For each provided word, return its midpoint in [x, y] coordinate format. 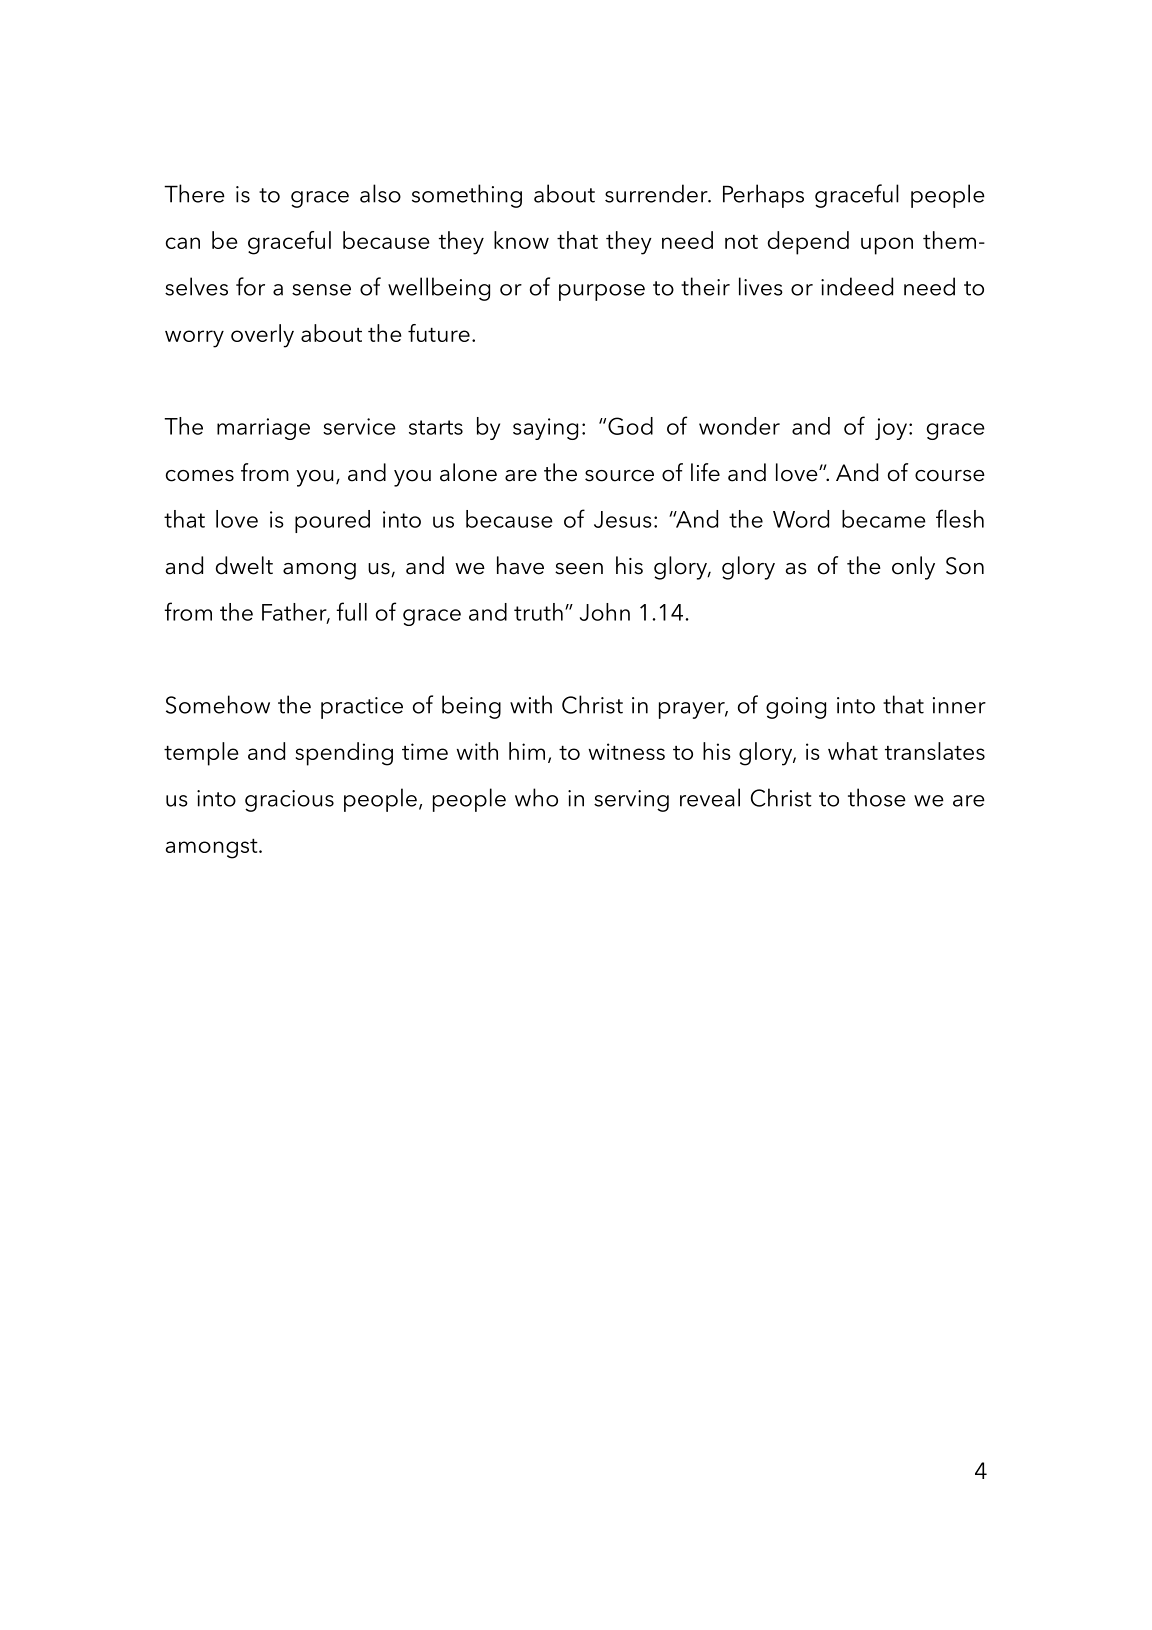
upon [887, 246]
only [913, 568]
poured [332, 521]
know [521, 240]
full [351, 611]
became [884, 519]
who [536, 797]
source [619, 476]
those [877, 797]
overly [262, 336]
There [194, 193]
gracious [289, 801]
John [605, 612]
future [439, 333]
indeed [857, 286]
